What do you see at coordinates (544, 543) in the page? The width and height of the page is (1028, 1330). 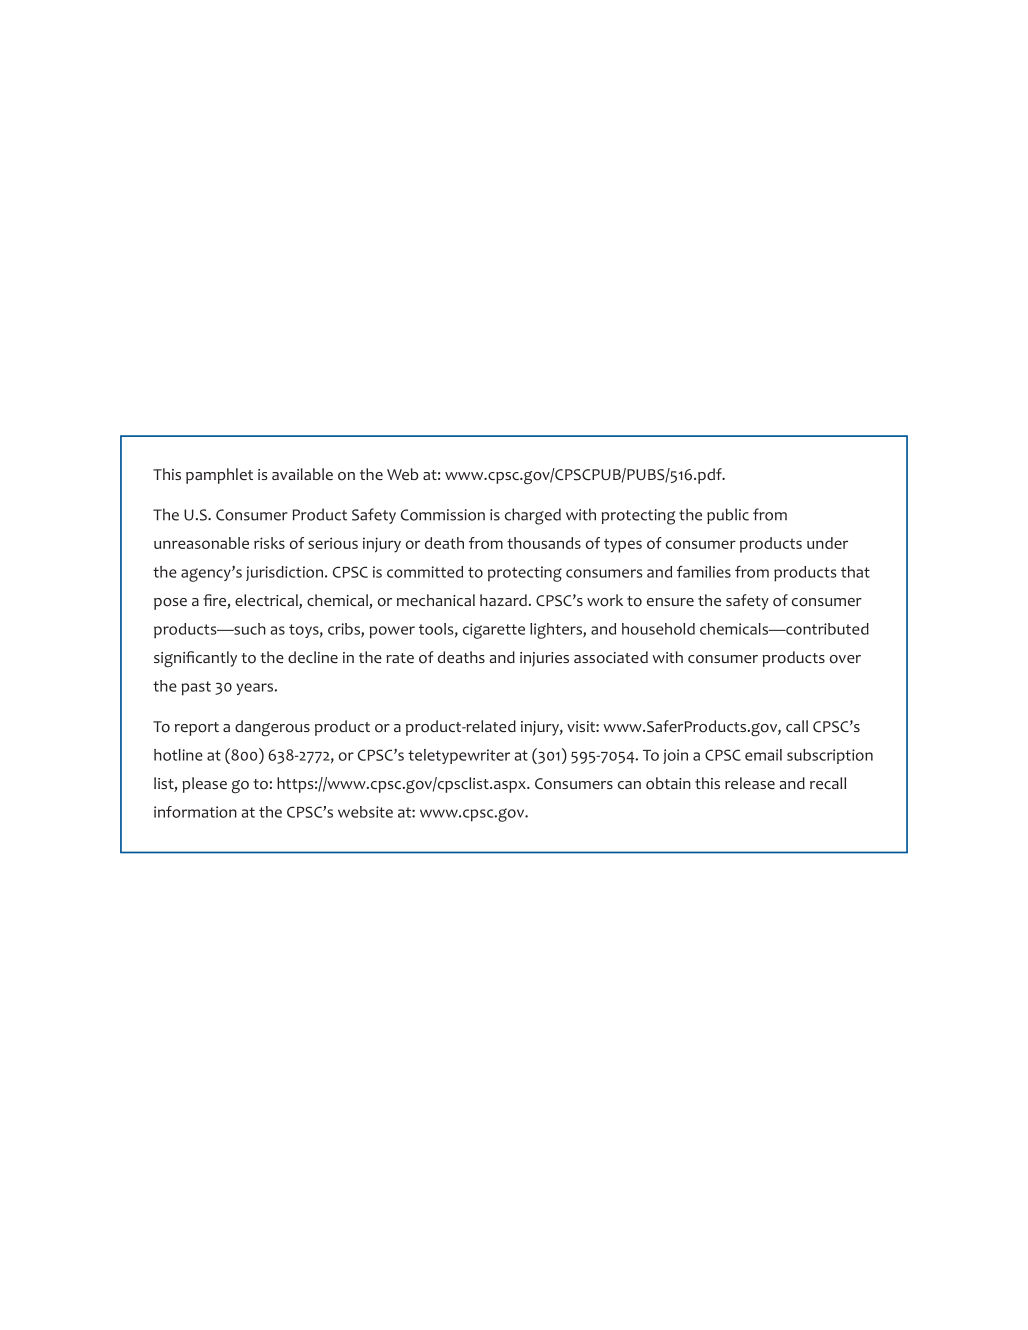 I see `thousands` at bounding box center [544, 543].
